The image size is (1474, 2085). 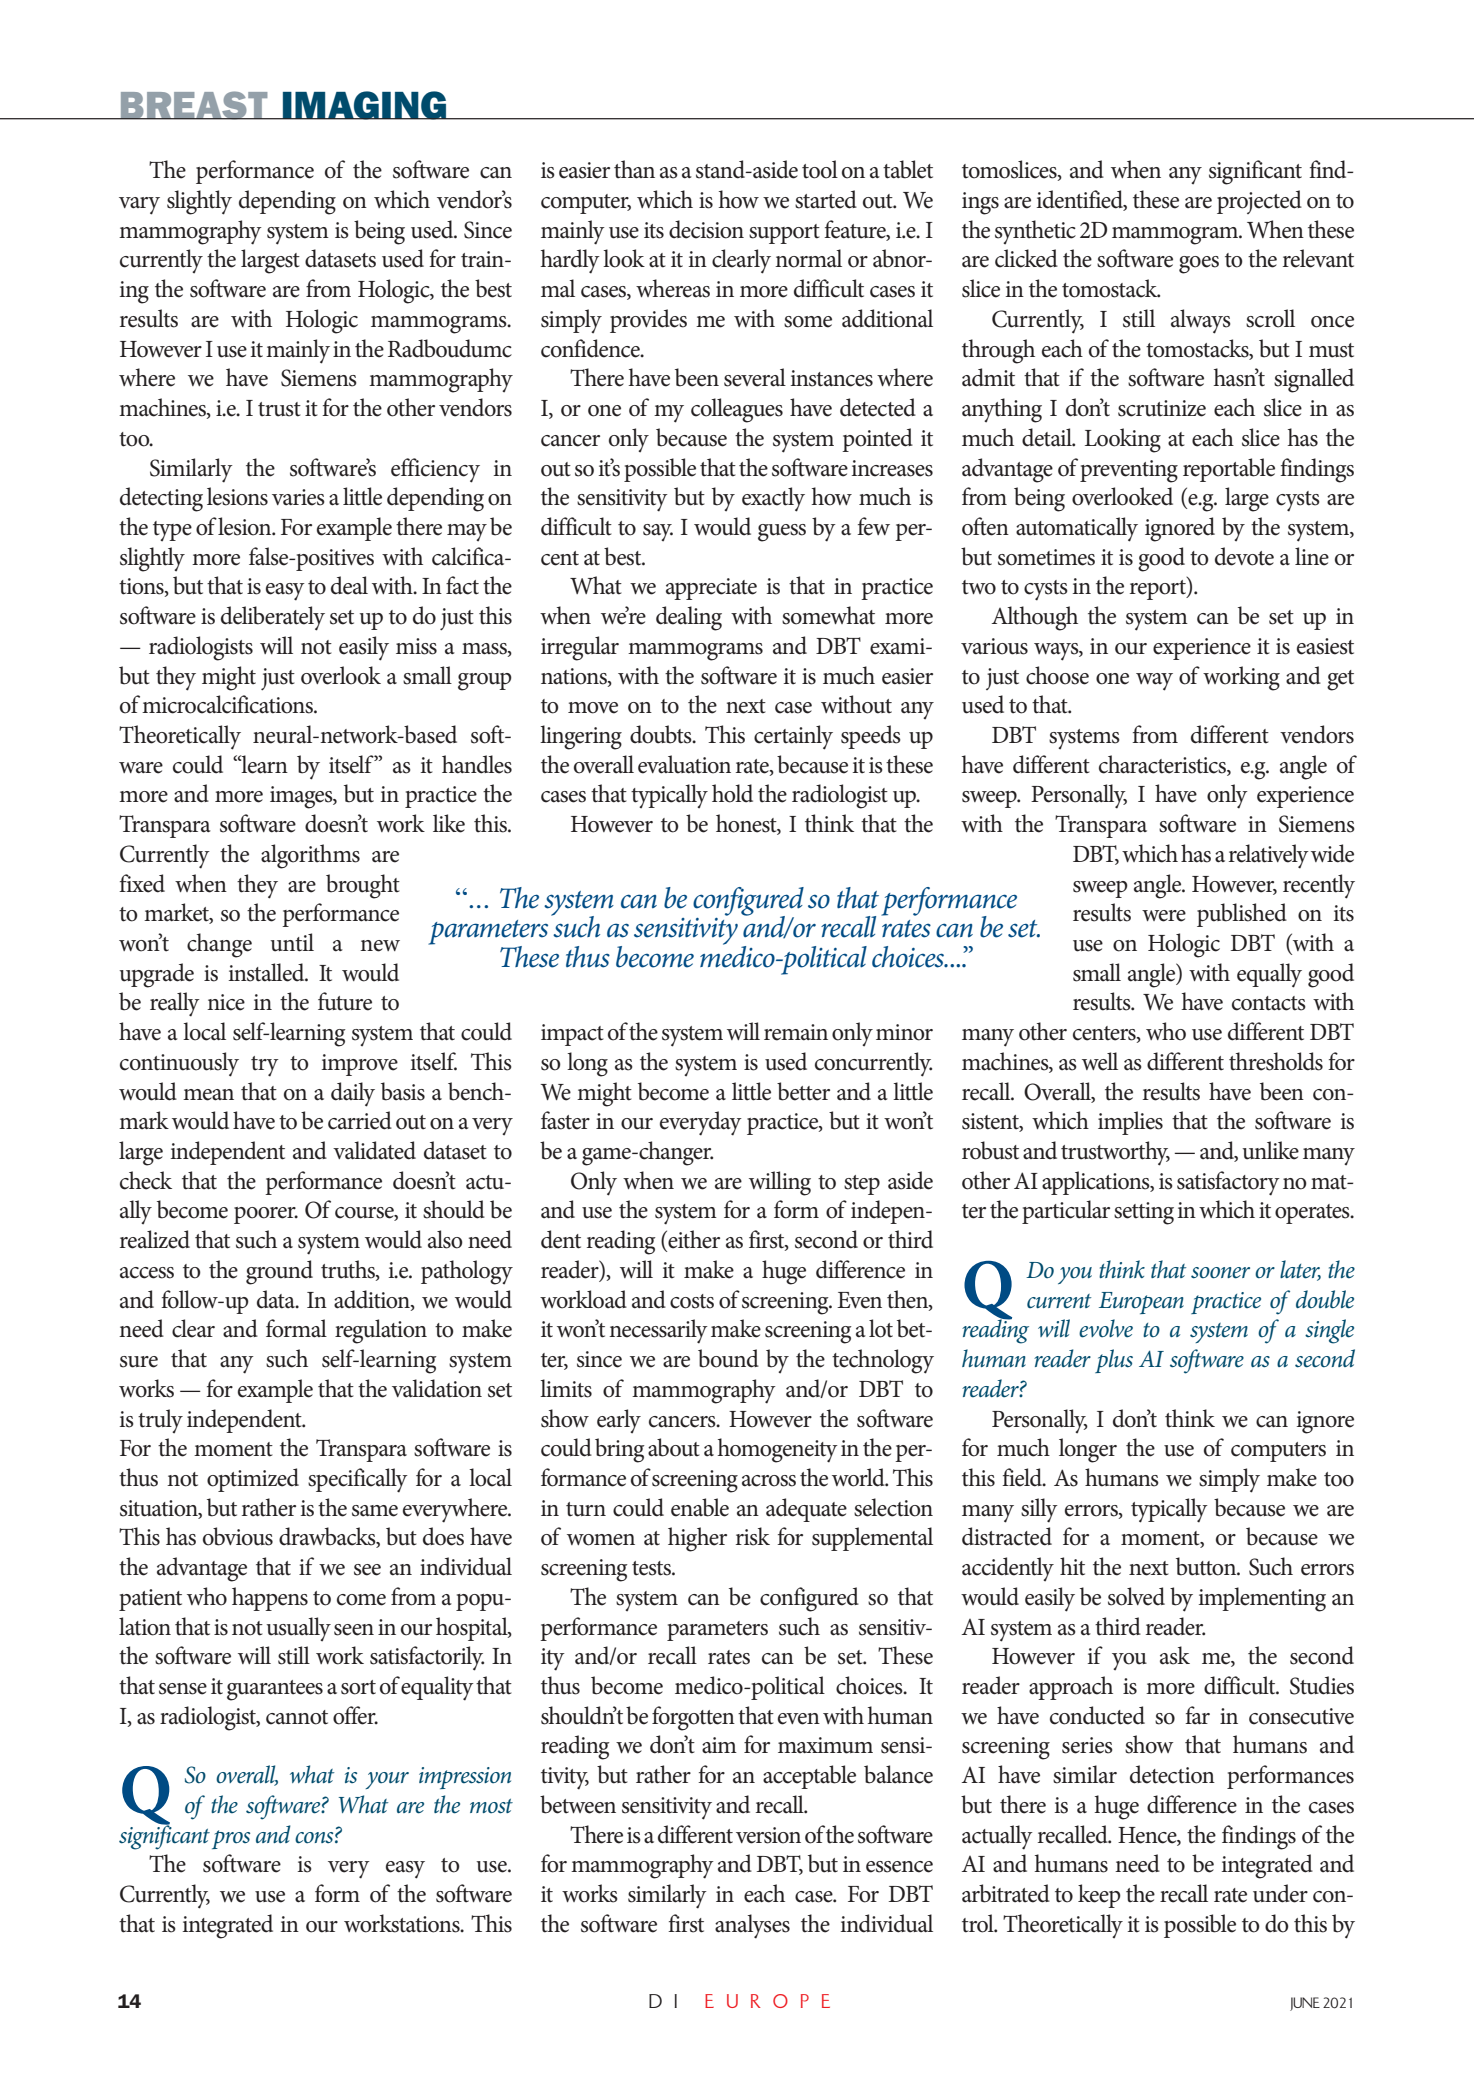 I want to click on either, so click(x=693, y=1240).
